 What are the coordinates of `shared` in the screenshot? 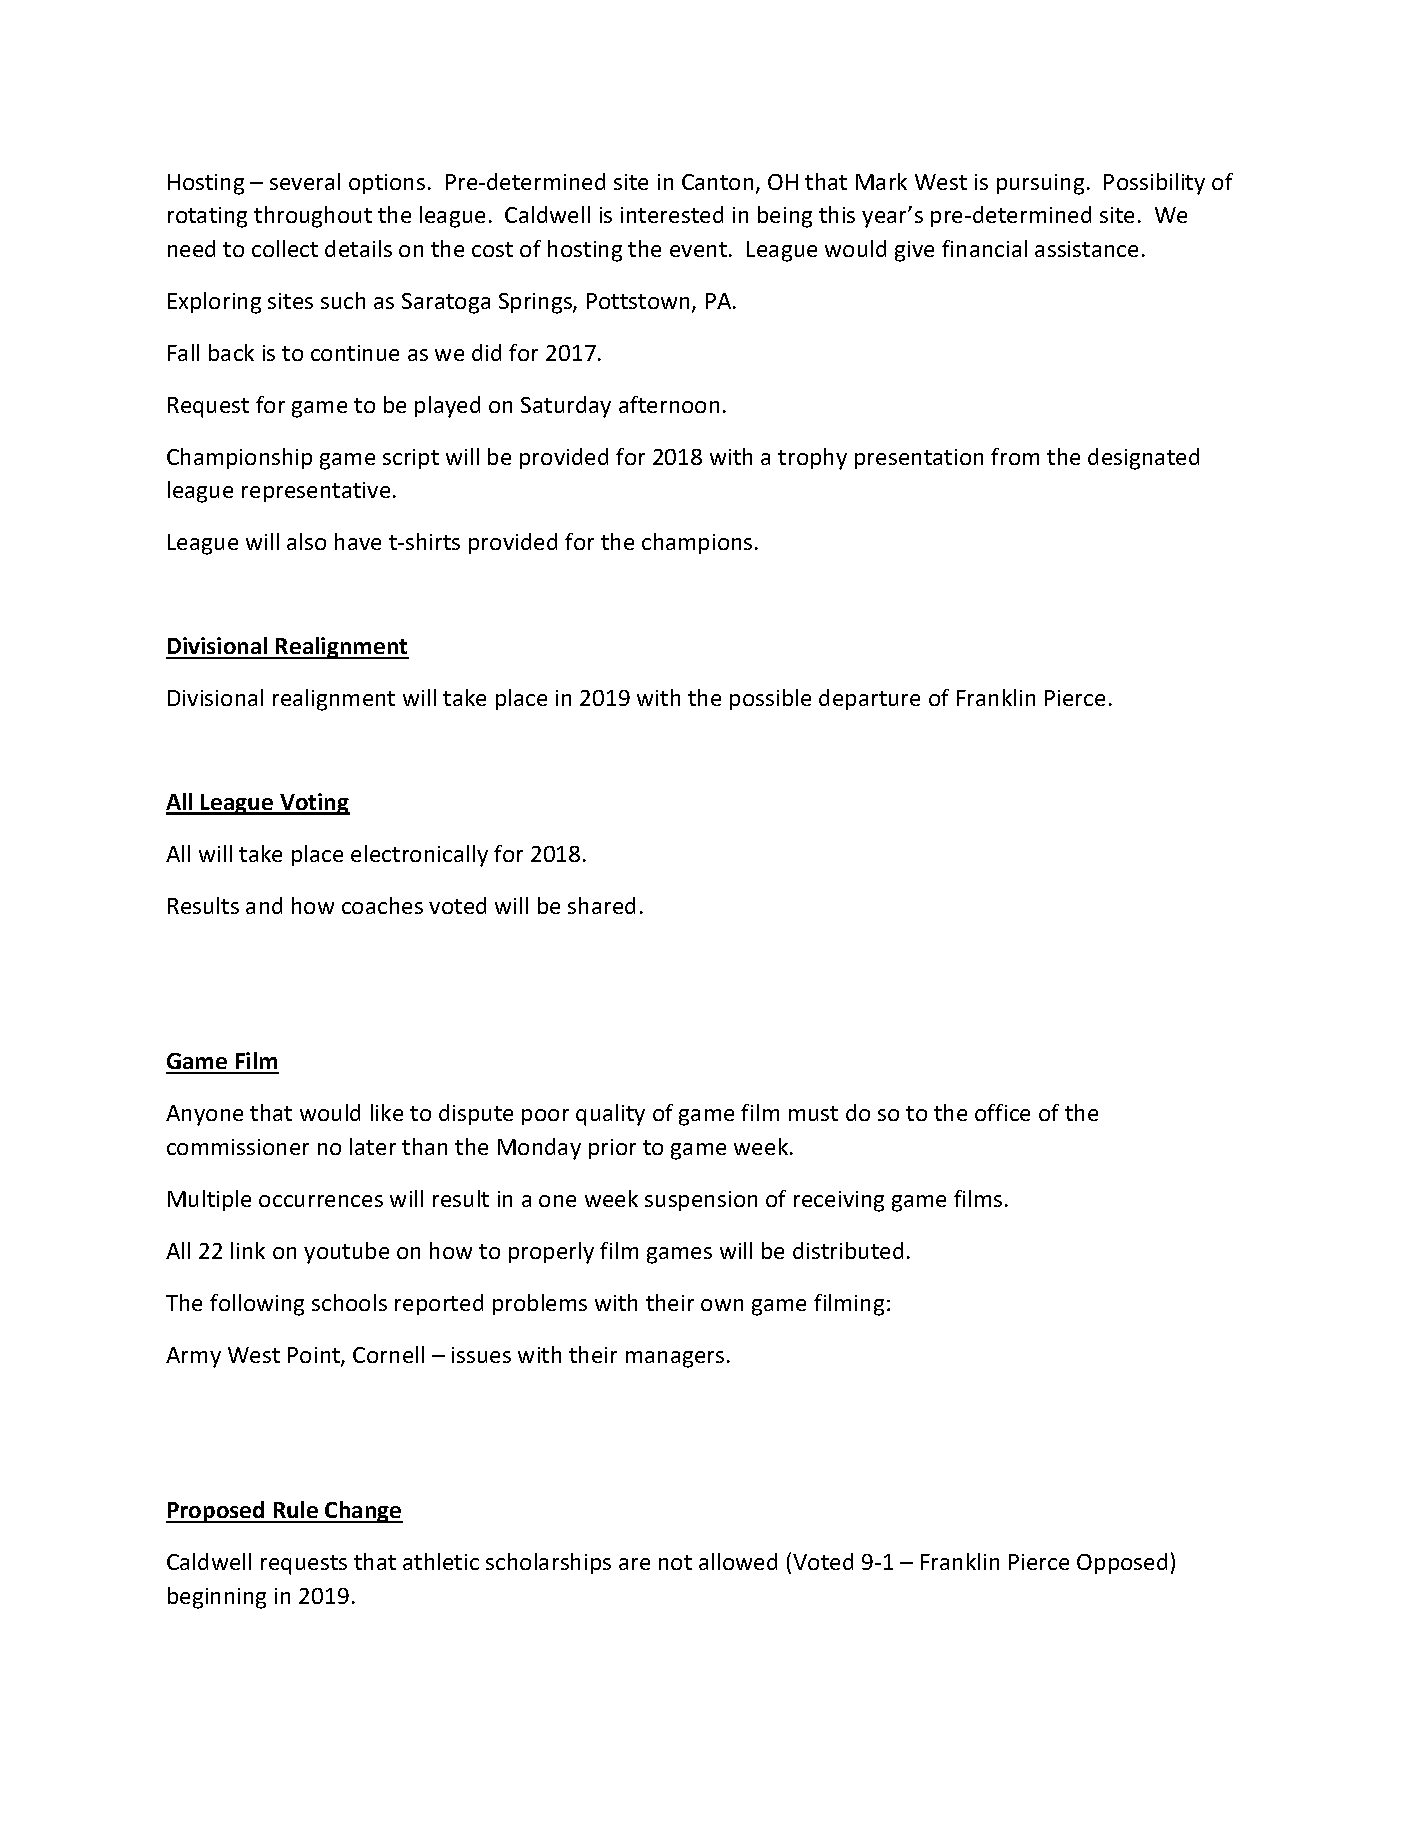 It's located at (601, 905).
